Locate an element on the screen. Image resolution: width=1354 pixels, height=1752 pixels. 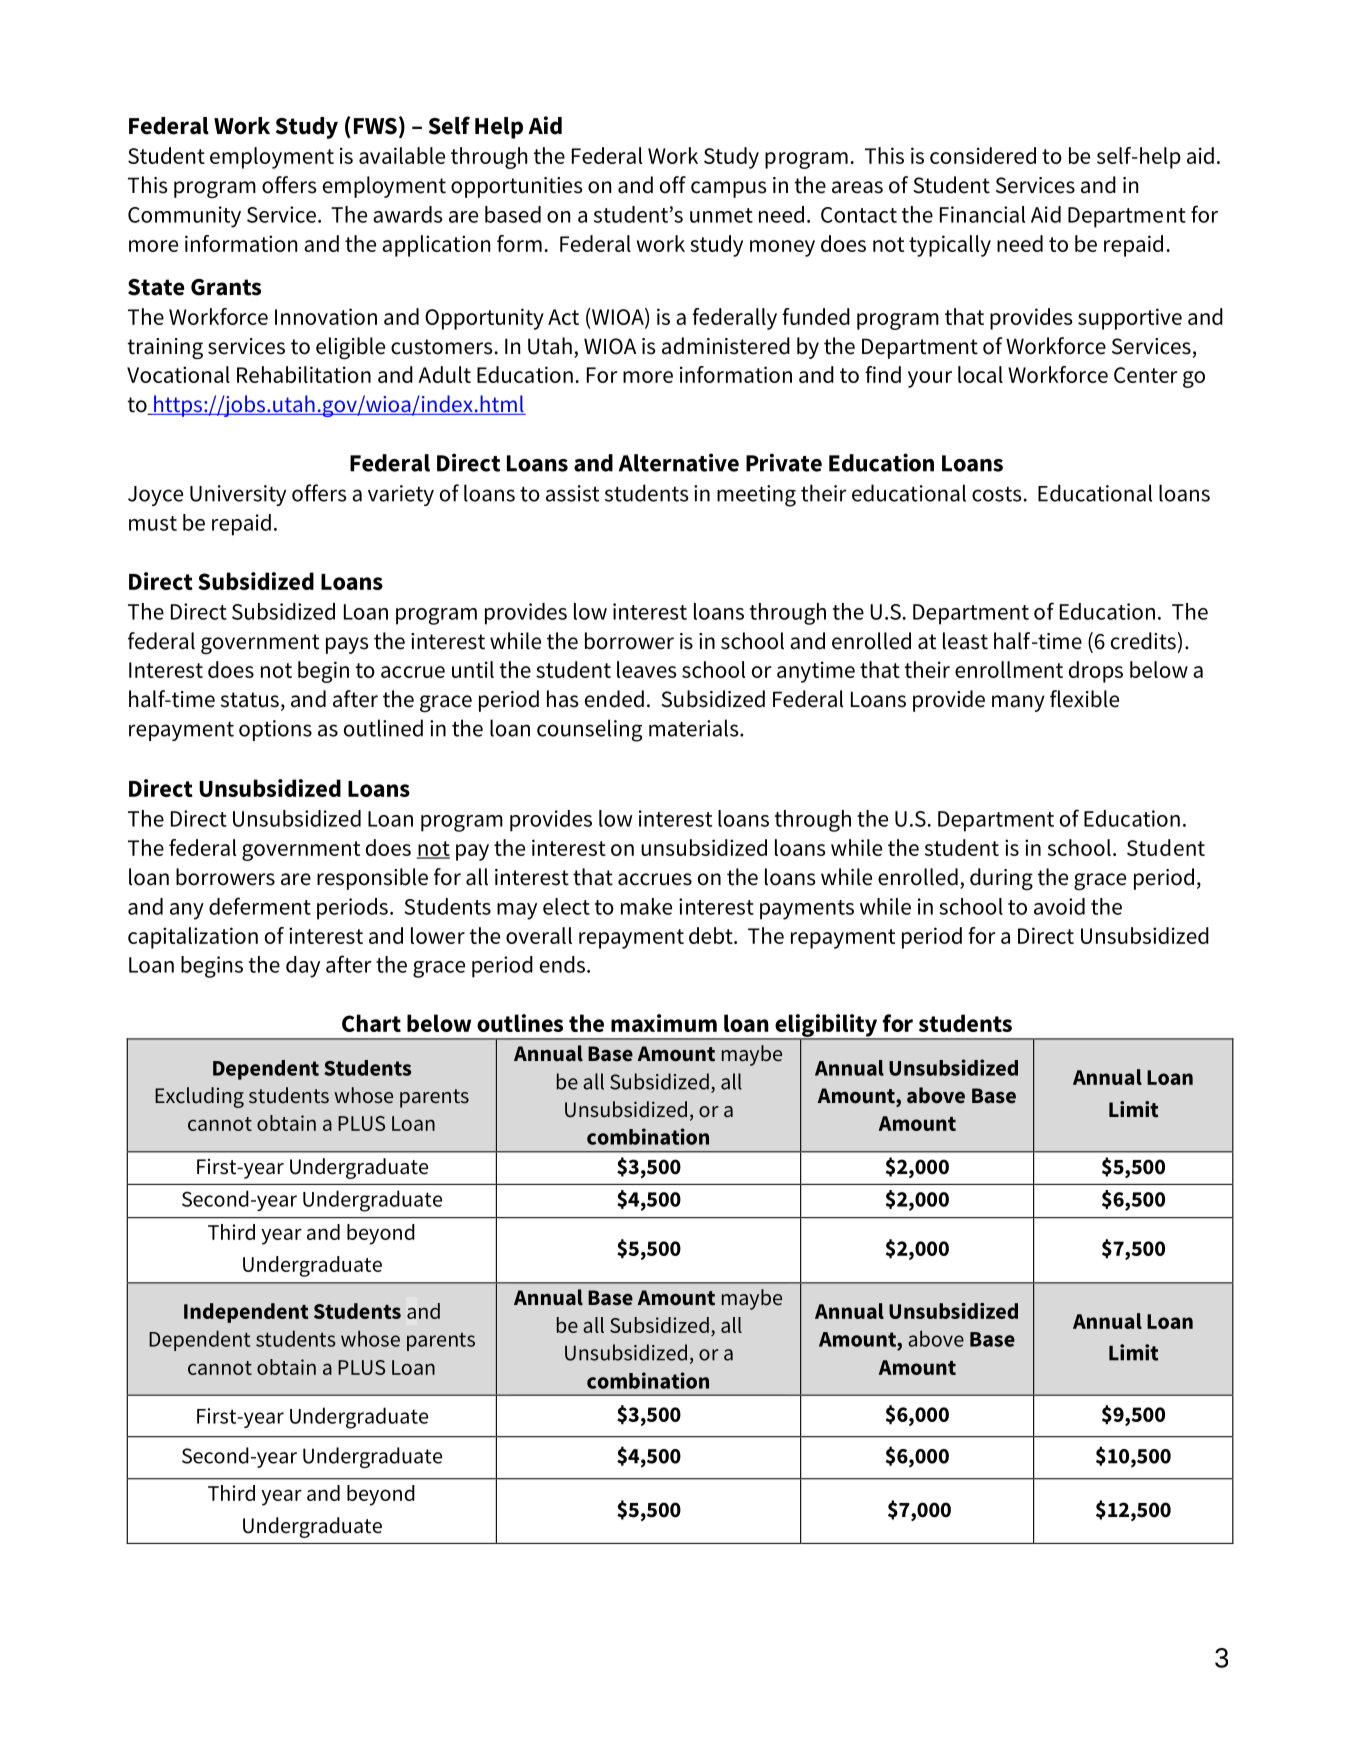
Excluding is located at coordinates (199, 1097).
